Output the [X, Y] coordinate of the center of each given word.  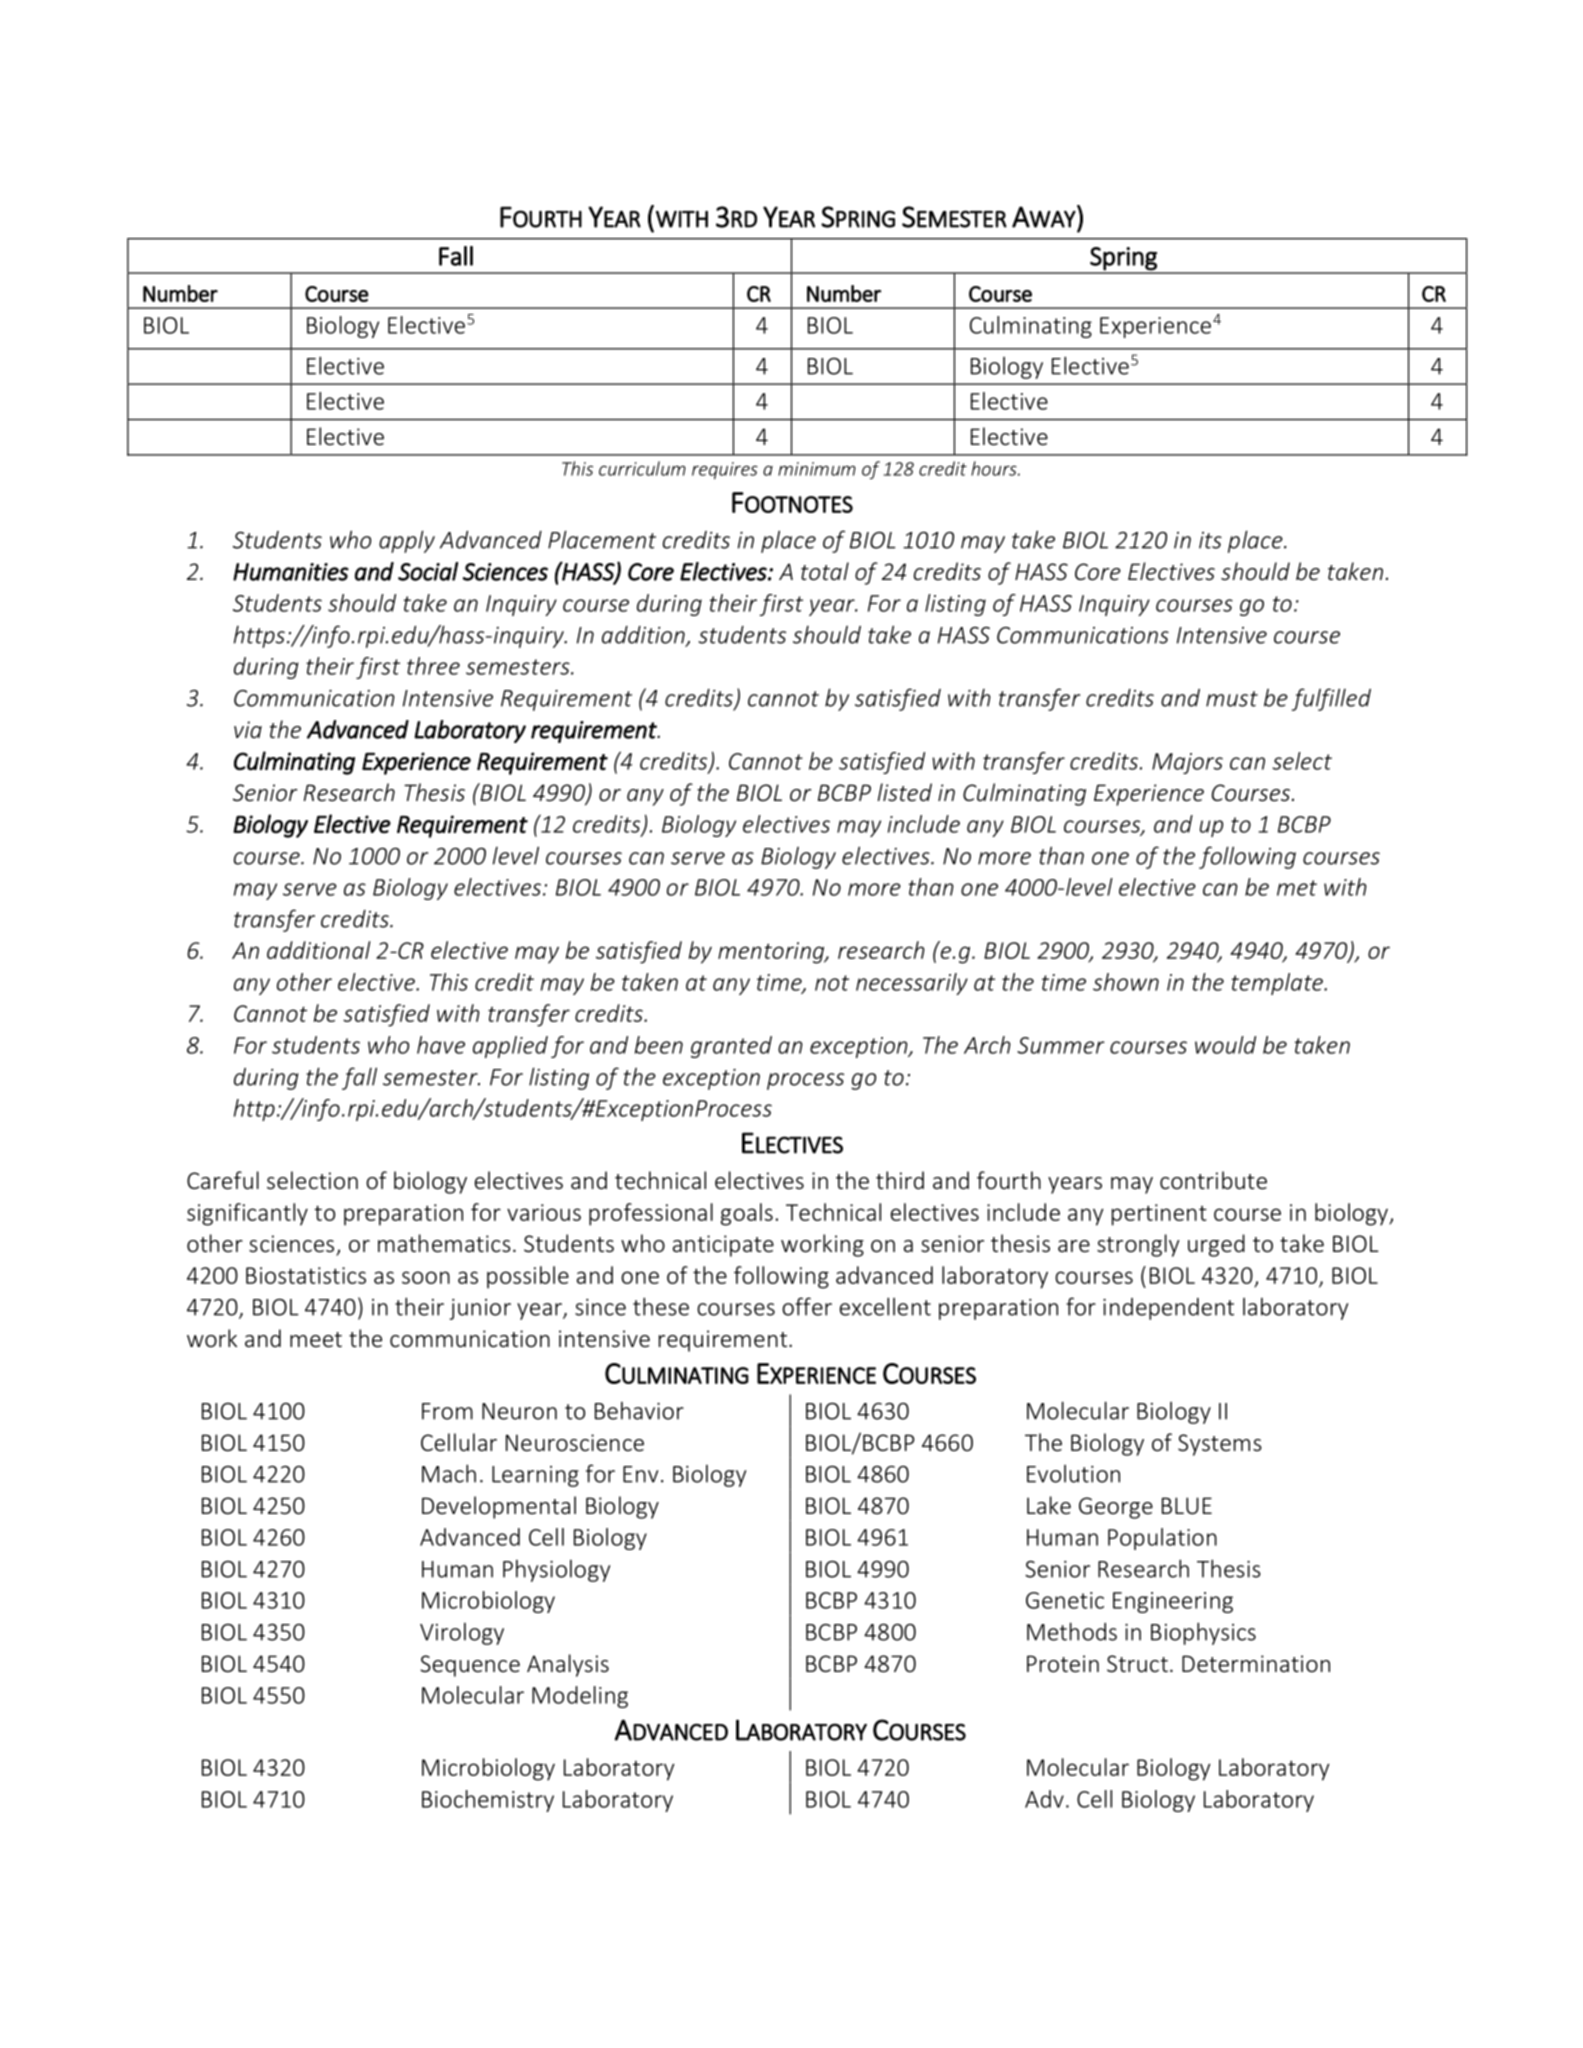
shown [1126, 982]
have [441, 1045]
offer [807, 1306]
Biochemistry [488, 1801]
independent [1168, 1309]
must [1232, 699]
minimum [817, 469]
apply [407, 541]
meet [316, 1340]
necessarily [912, 984]
